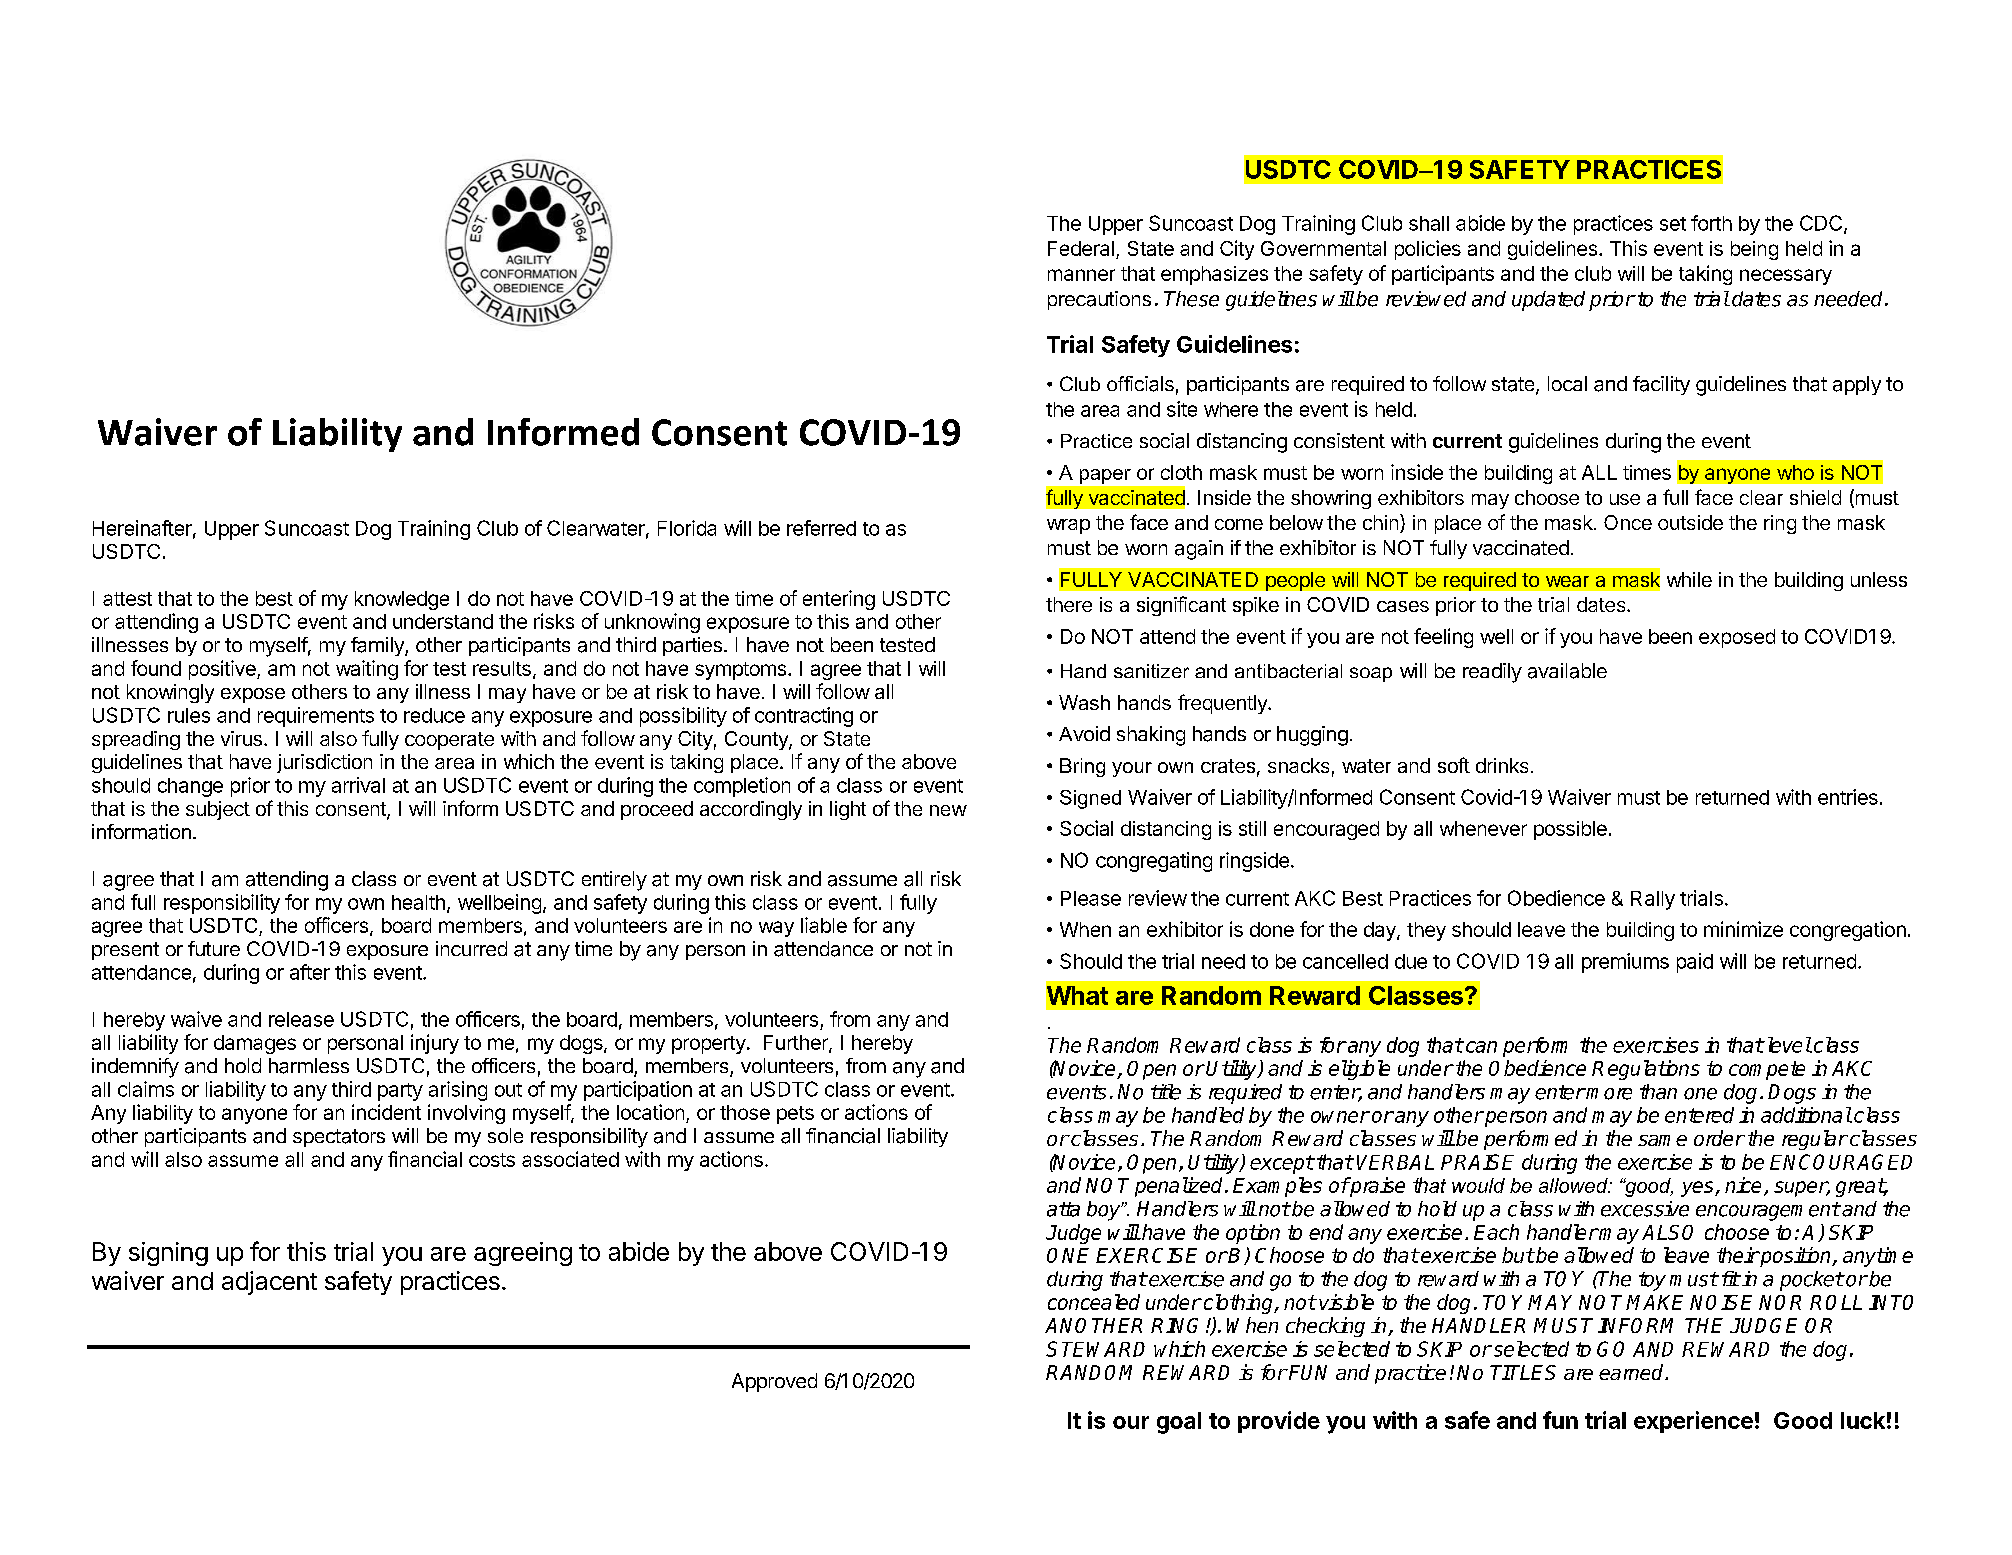 The image size is (2012, 1555). I want to click on possible, so click(1570, 830).
